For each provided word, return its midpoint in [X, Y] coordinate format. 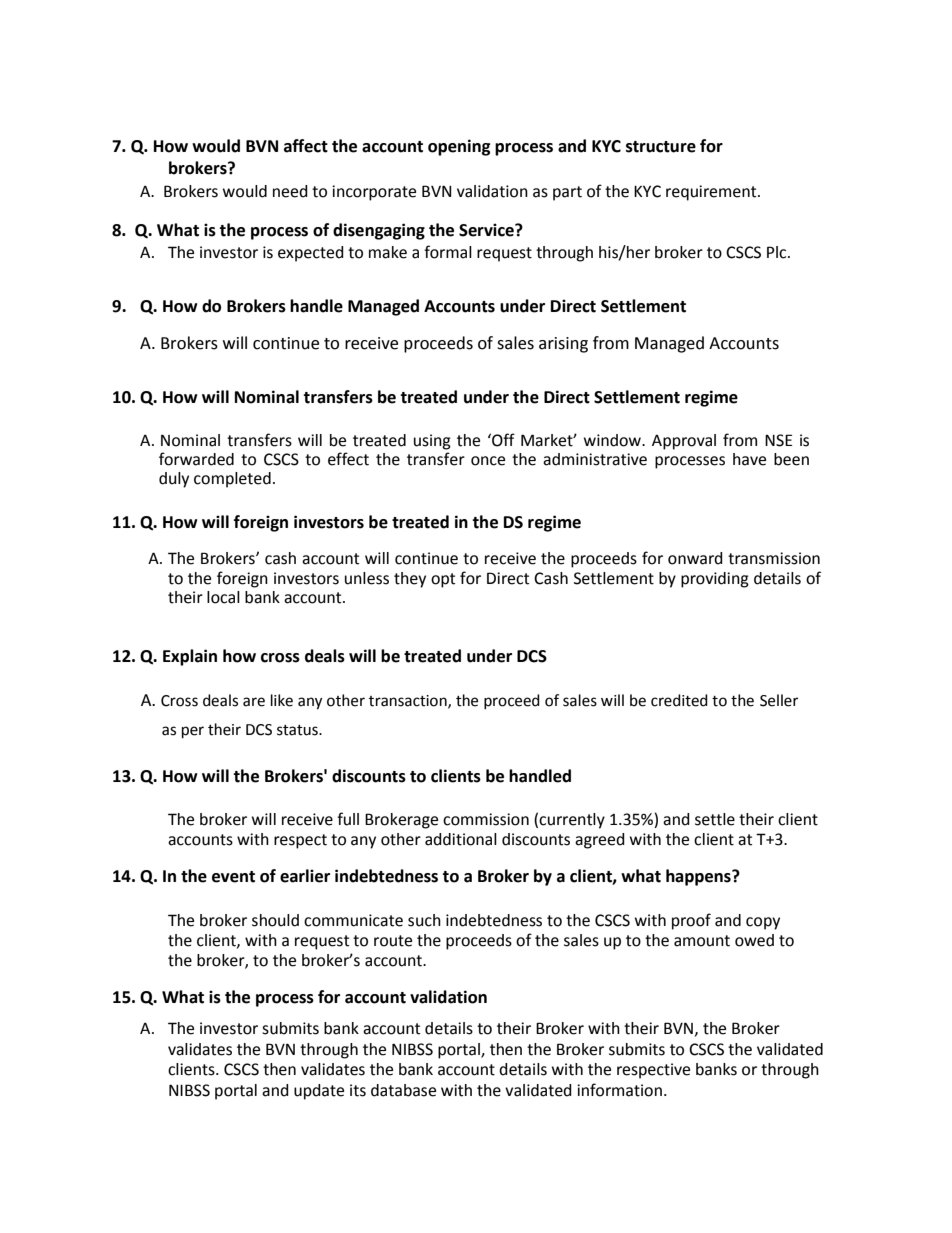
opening [459, 147]
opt [443, 580]
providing [715, 580]
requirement [712, 193]
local [223, 597]
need [290, 191]
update [319, 1092]
